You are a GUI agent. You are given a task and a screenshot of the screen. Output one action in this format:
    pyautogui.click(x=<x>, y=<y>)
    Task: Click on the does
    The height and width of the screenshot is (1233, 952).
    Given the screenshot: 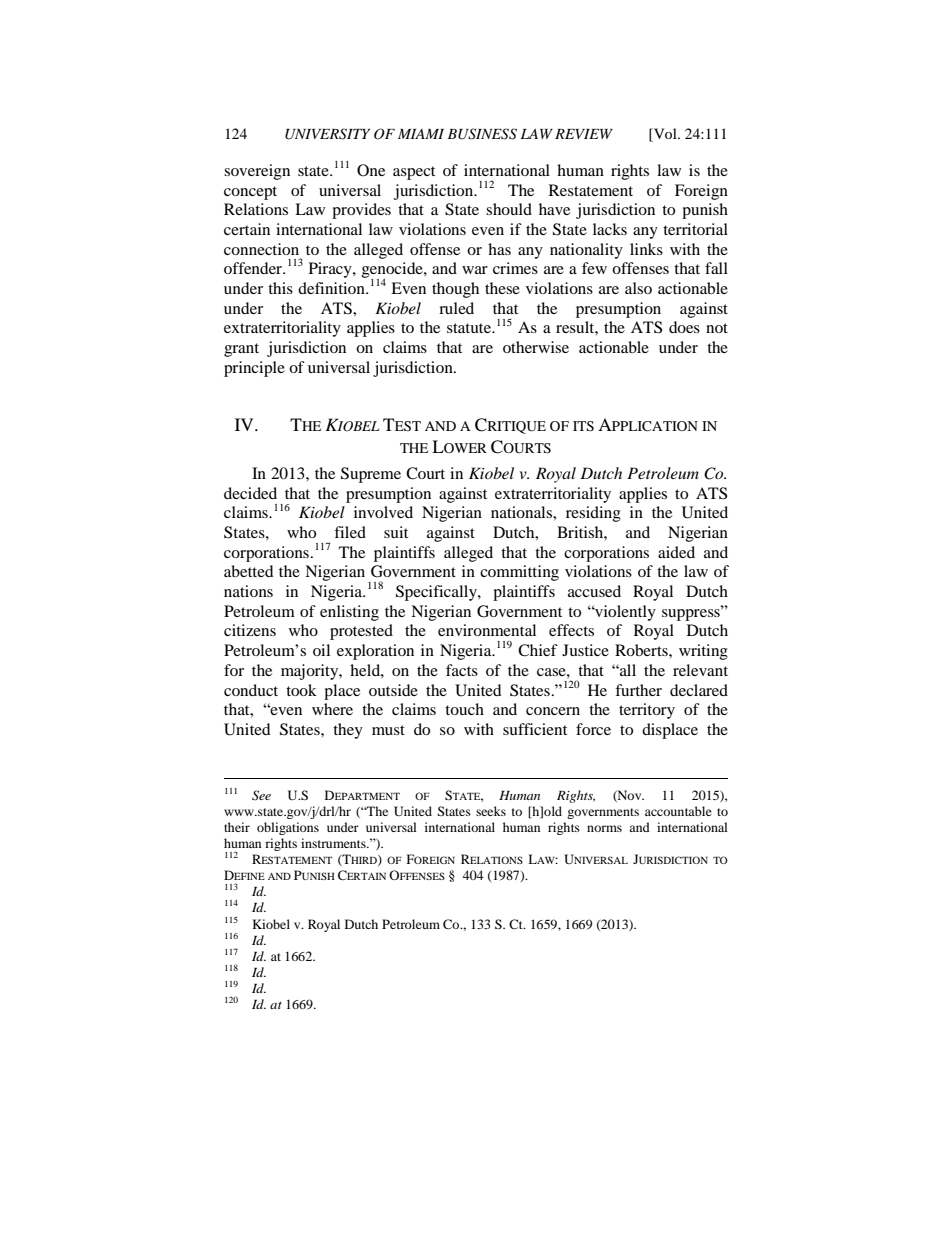 What is the action you would take?
    pyautogui.click(x=684, y=327)
